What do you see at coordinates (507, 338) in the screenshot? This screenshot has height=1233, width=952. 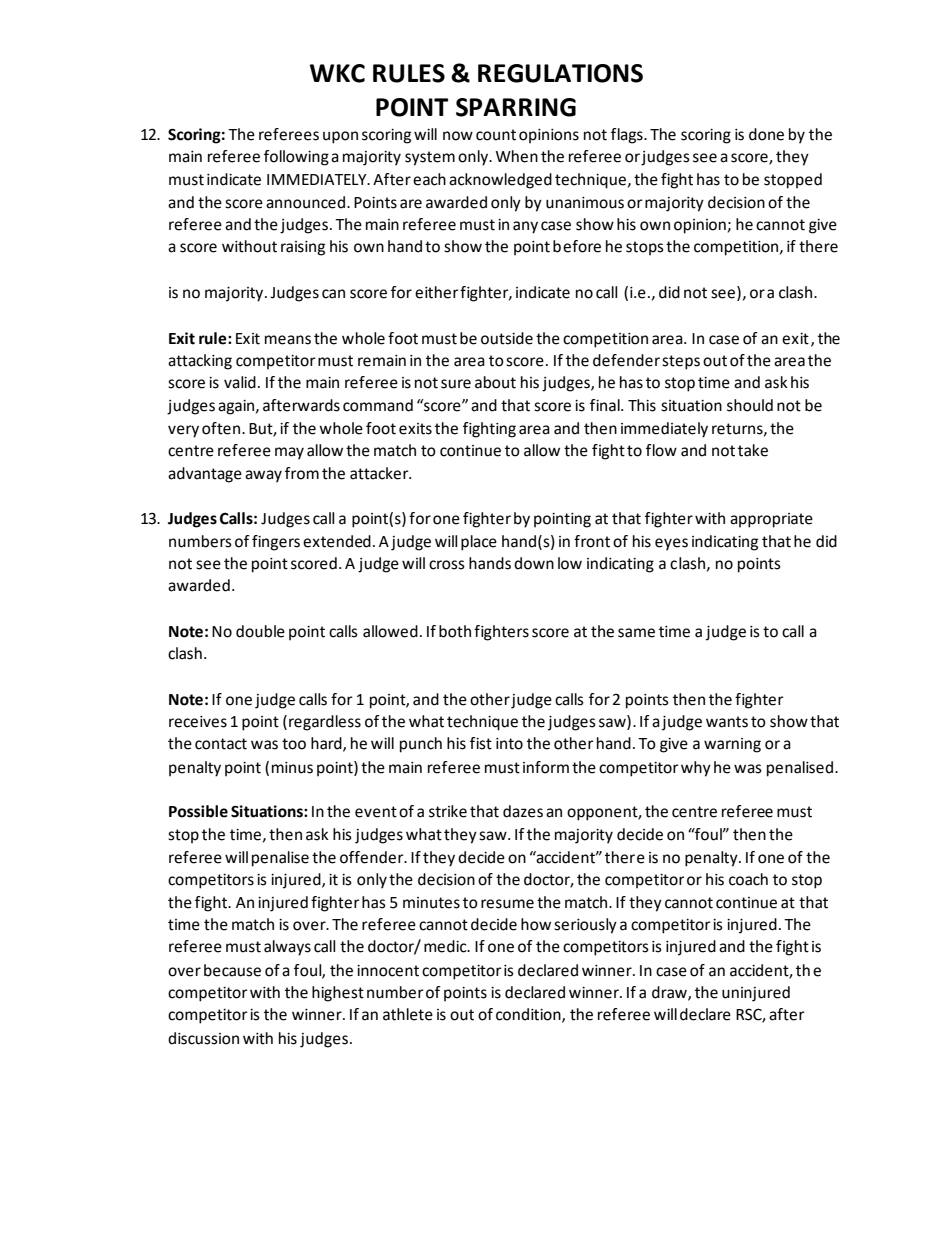 I see `outside` at bounding box center [507, 338].
